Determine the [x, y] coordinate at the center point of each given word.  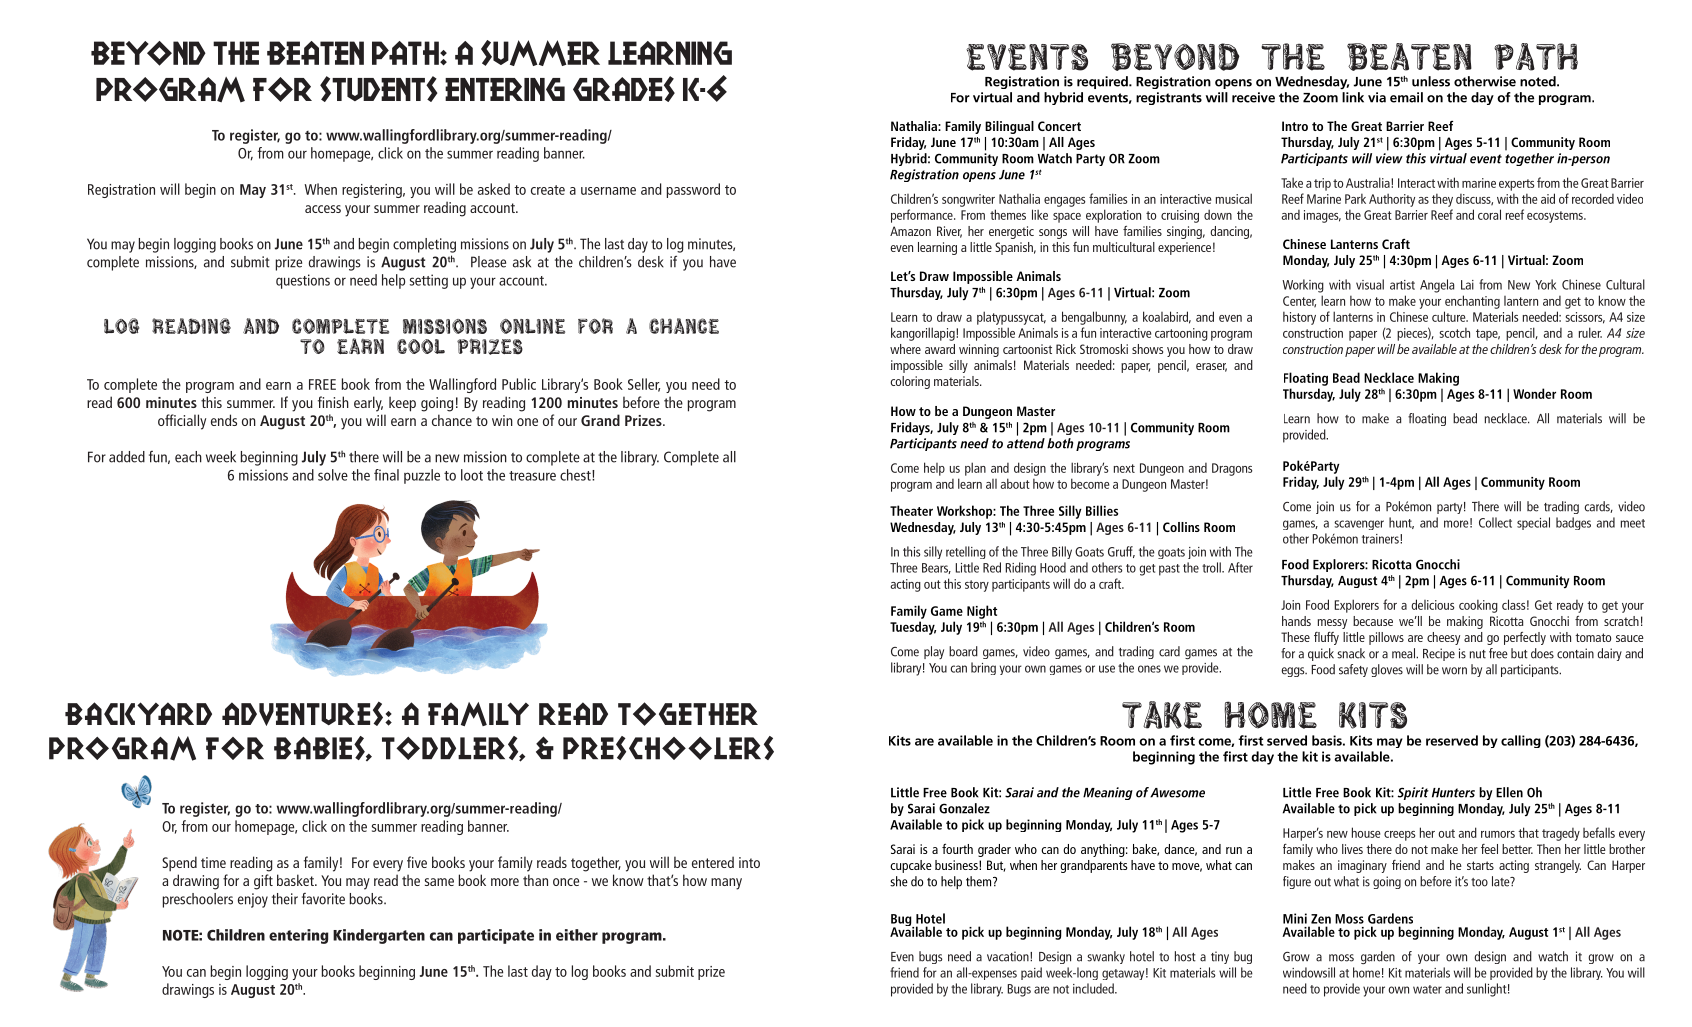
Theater [911, 510]
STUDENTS [378, 89]
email [1406, 97]
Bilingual [1009, 127]
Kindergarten [379, 936]
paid [1031, 973]
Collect [1495, 522]
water [1427, 989]
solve [333, 475]
